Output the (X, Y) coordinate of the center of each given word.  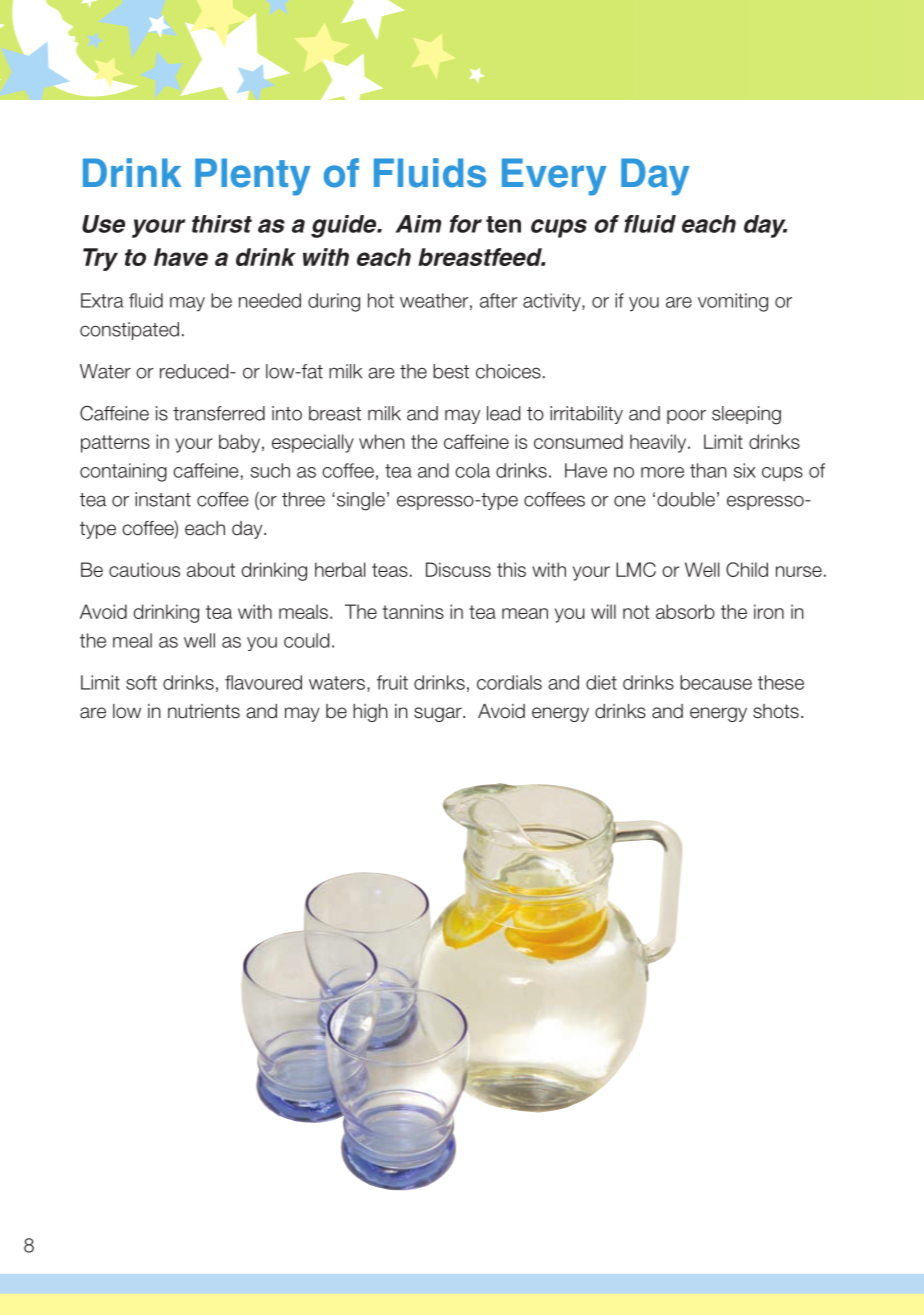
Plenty (252, 177)
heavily (659, 443)
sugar (439, 714)
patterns (115, 444)
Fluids (430, 173)
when (382, 441)
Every (554, 177)
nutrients (204, 711)
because (716, 682)
